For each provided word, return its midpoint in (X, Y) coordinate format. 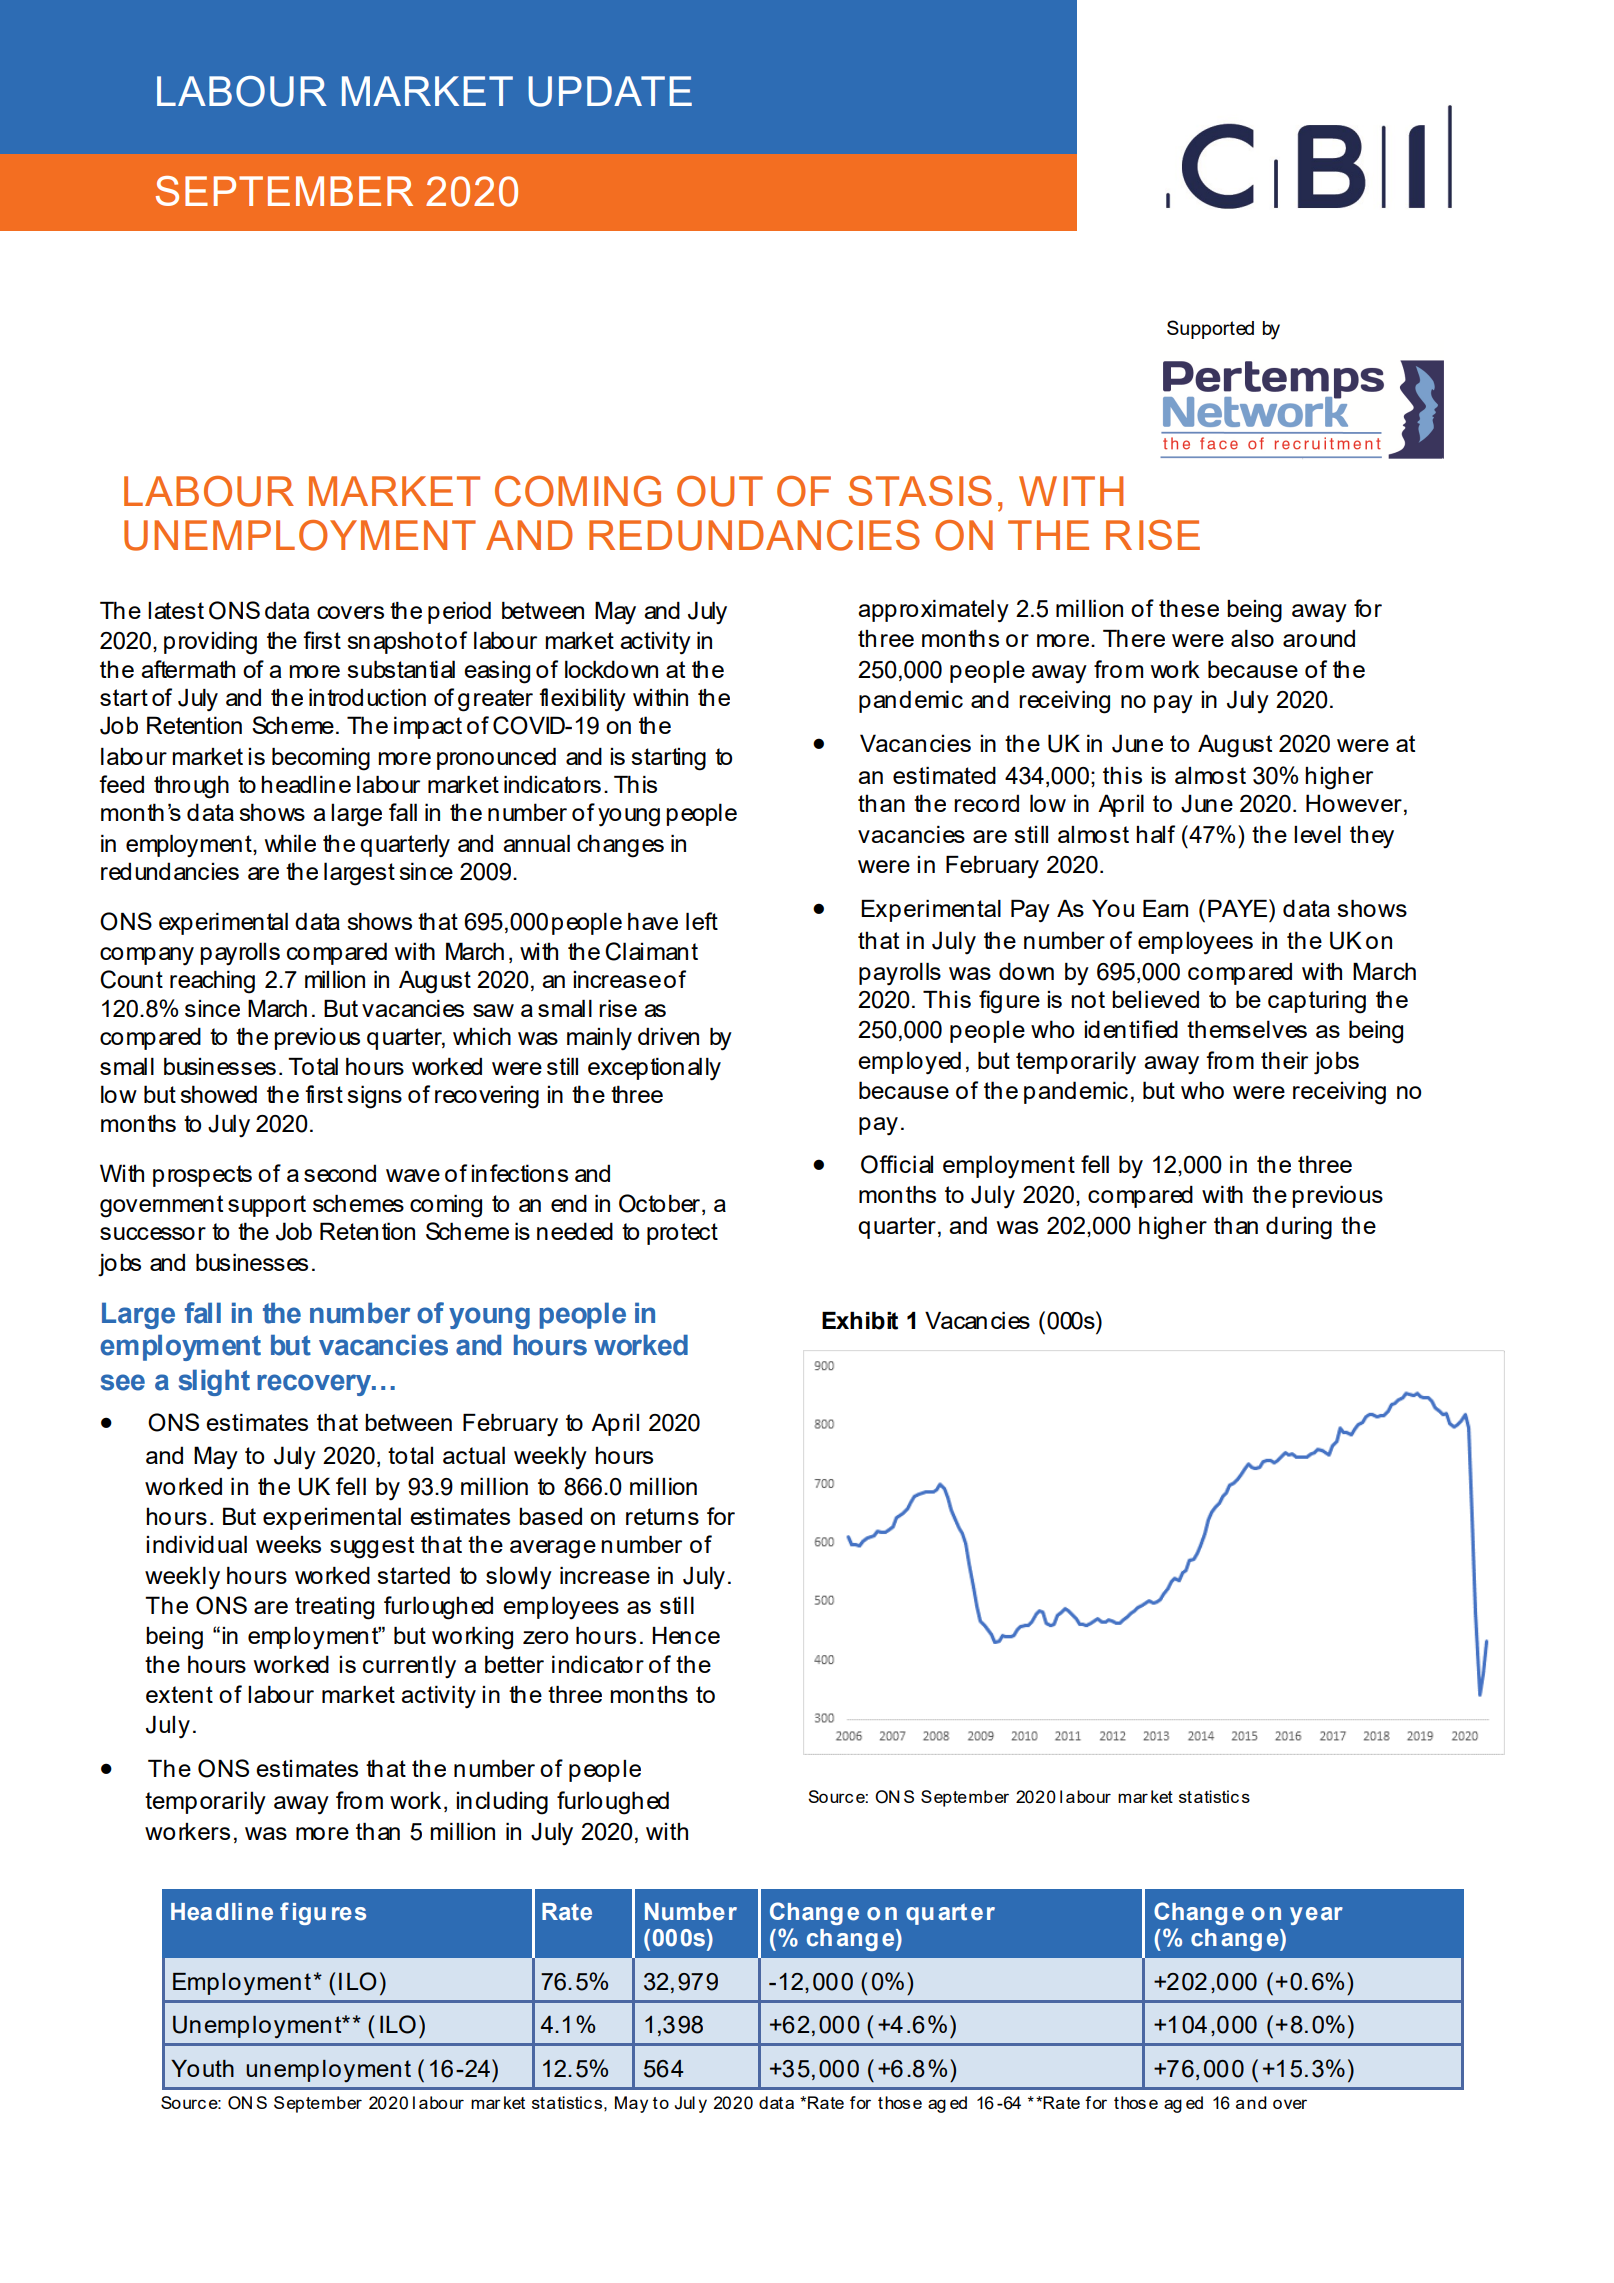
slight (214, 1382)
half (1155, 834)
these (1189, 608)
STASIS (920, 491)
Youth (202, 2068)
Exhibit (860, 1321)
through (191, 787)
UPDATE (610, 91)
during (1299, 1228)
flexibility (582, 700)
